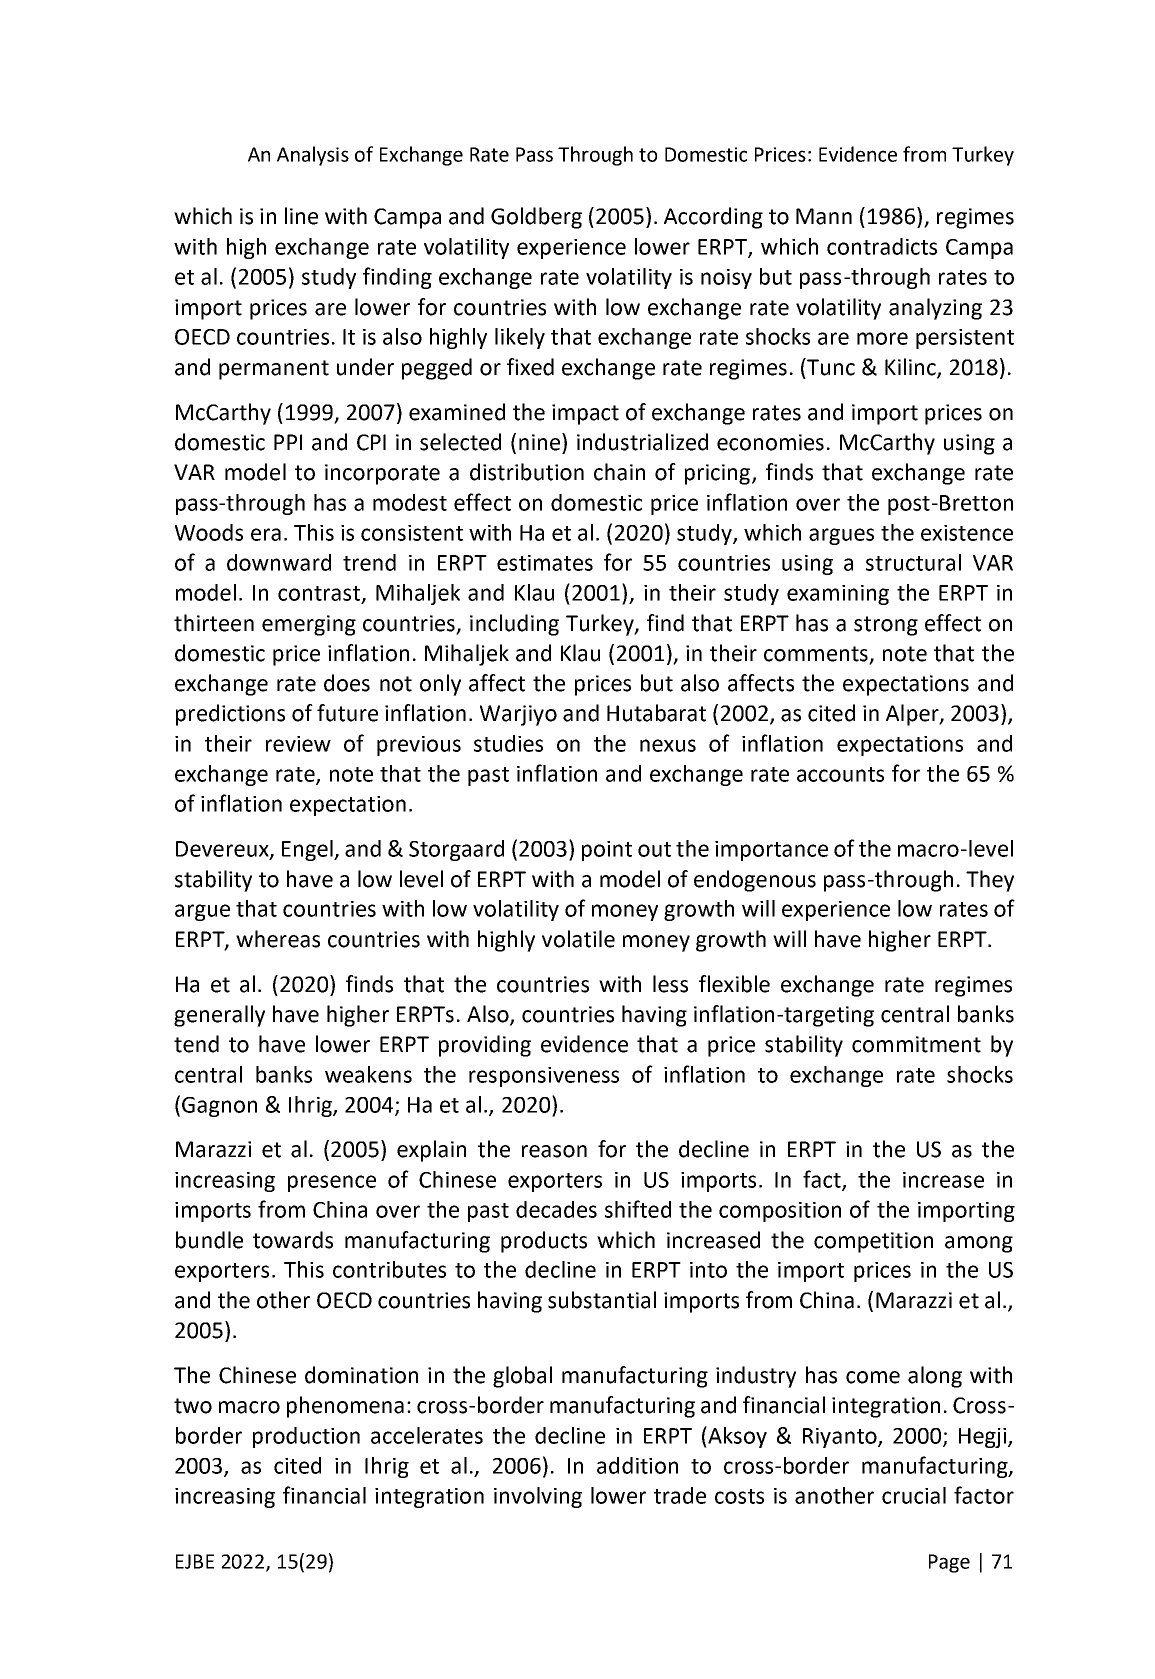 This screenshot has width=1155, height=1679. Describe the element at coordinates (536, 218) in the screenshot. I see `Goldberg` at that location.
